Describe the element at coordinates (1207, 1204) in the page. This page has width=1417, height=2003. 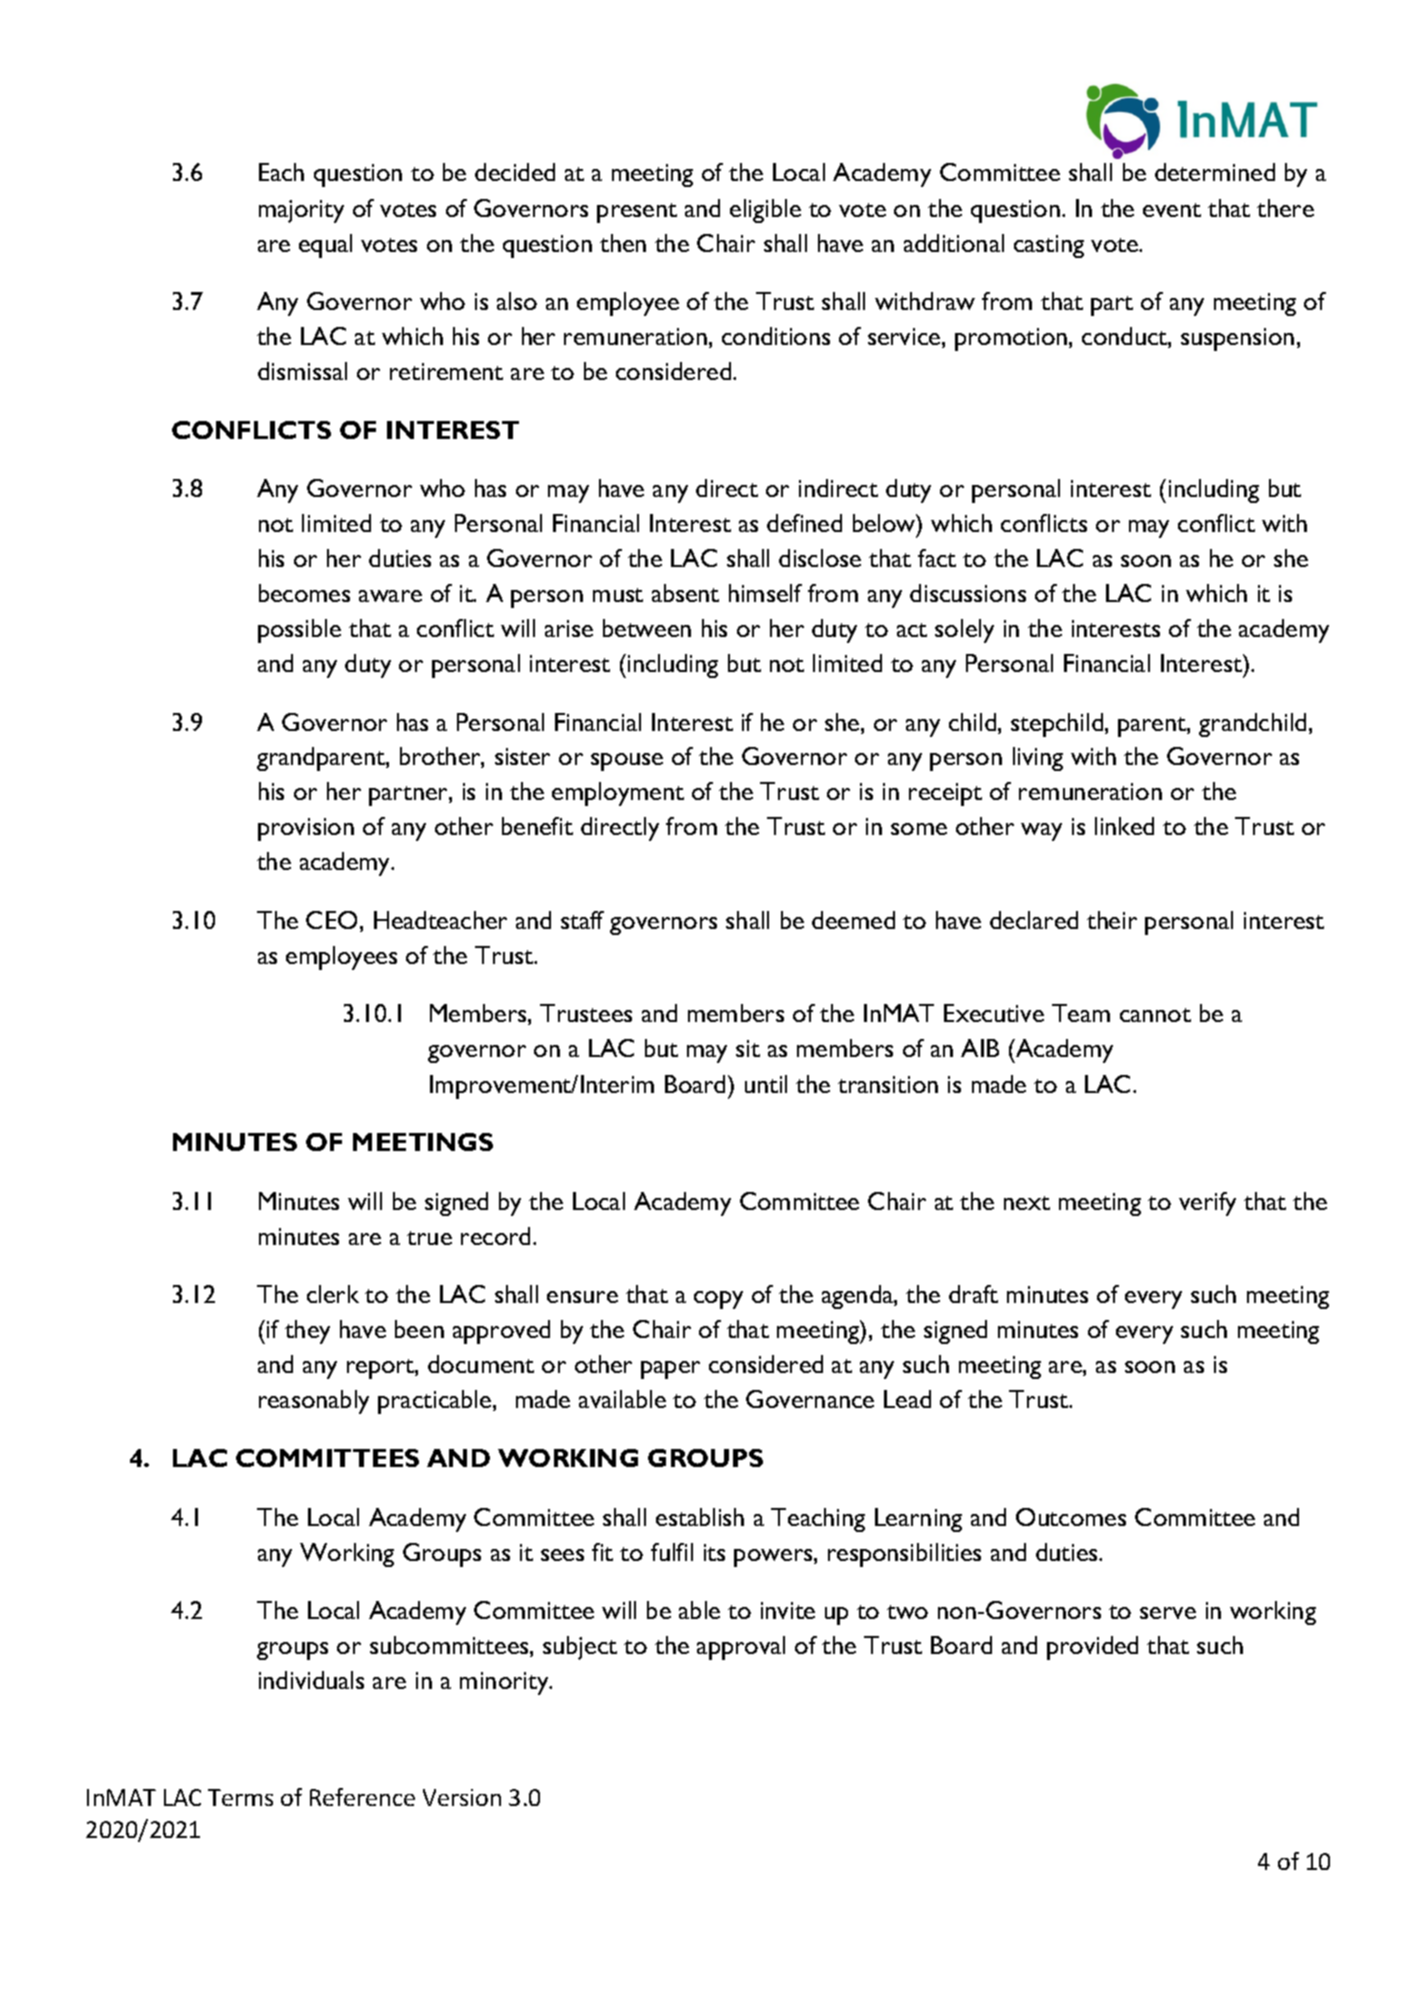
I see `verify` at that location.
